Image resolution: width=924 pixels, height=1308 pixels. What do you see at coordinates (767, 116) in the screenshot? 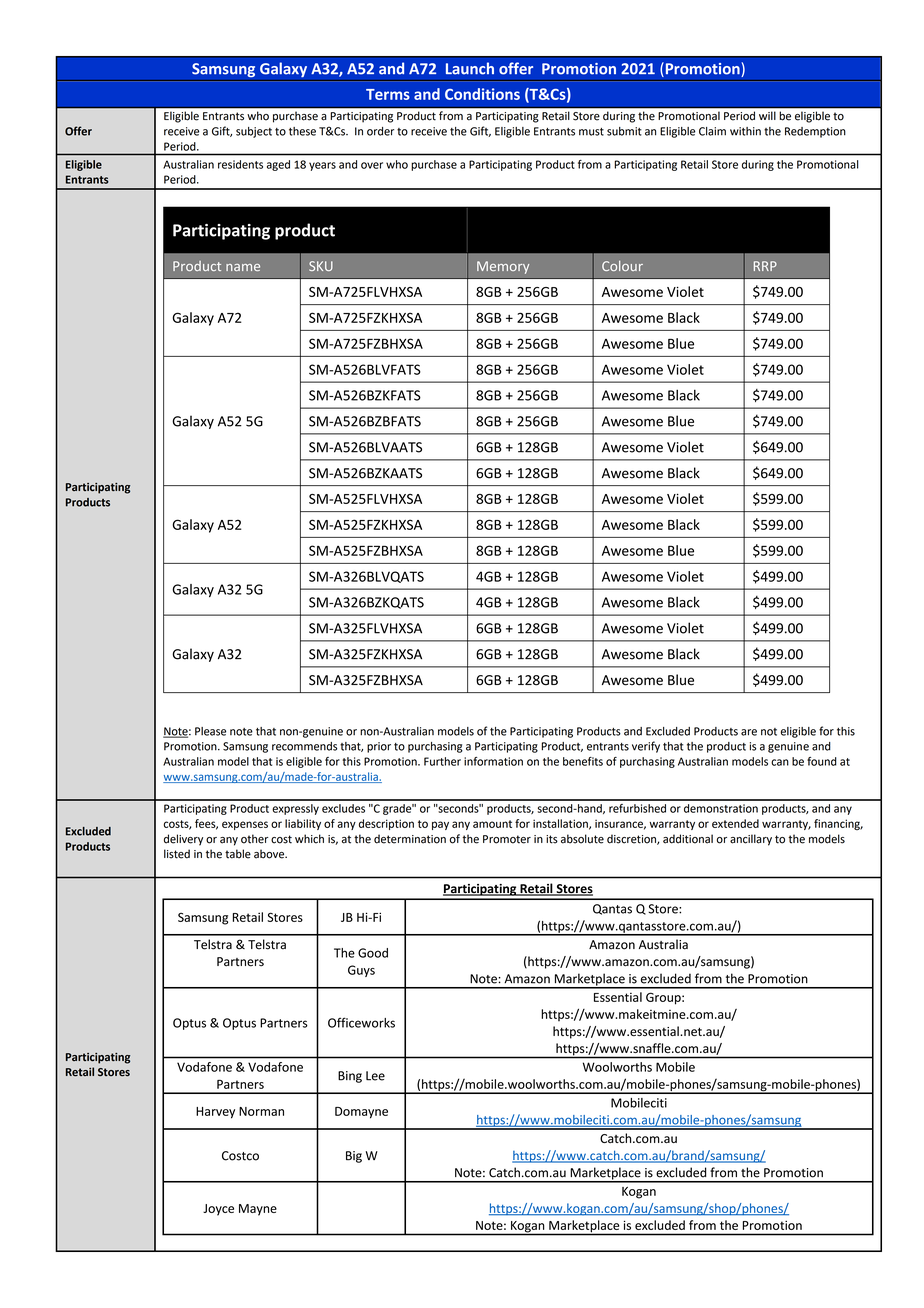
I see `will` at bounding box center [767, 116].
